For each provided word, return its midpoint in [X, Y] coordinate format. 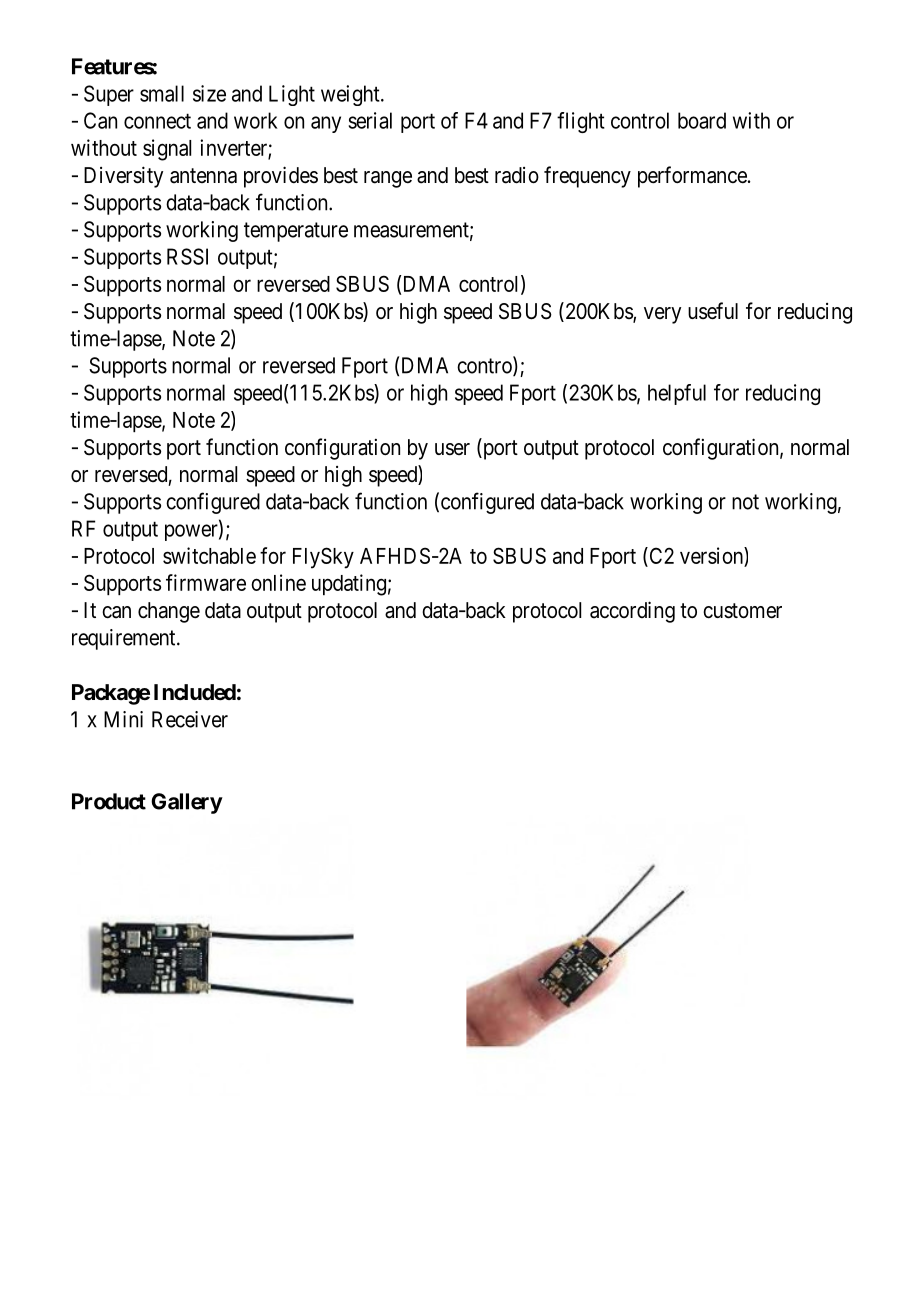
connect [157, 121]
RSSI [187, 256]
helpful [677, 394]
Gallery [187, 803]
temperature [296, 232]
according [632, 612]
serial [370, 120]
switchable [209, 555]
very [662, 315]
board [702, 120]
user [452, 449]
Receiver [190, 719]
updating [349, 585]
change [169, 612]
